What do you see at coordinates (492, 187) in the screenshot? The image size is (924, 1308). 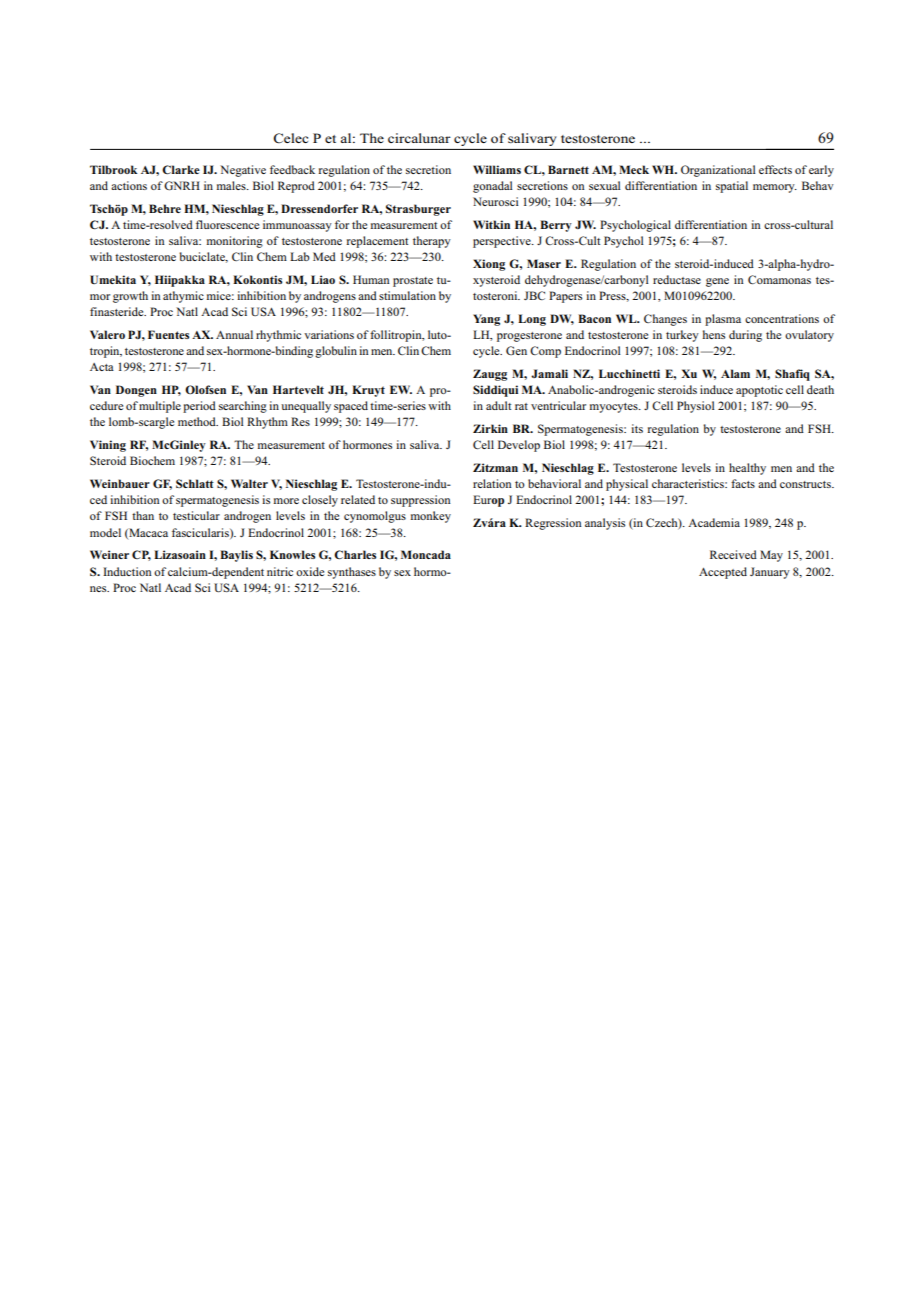 I see `gonadal` at bounding box center [492, 187].
